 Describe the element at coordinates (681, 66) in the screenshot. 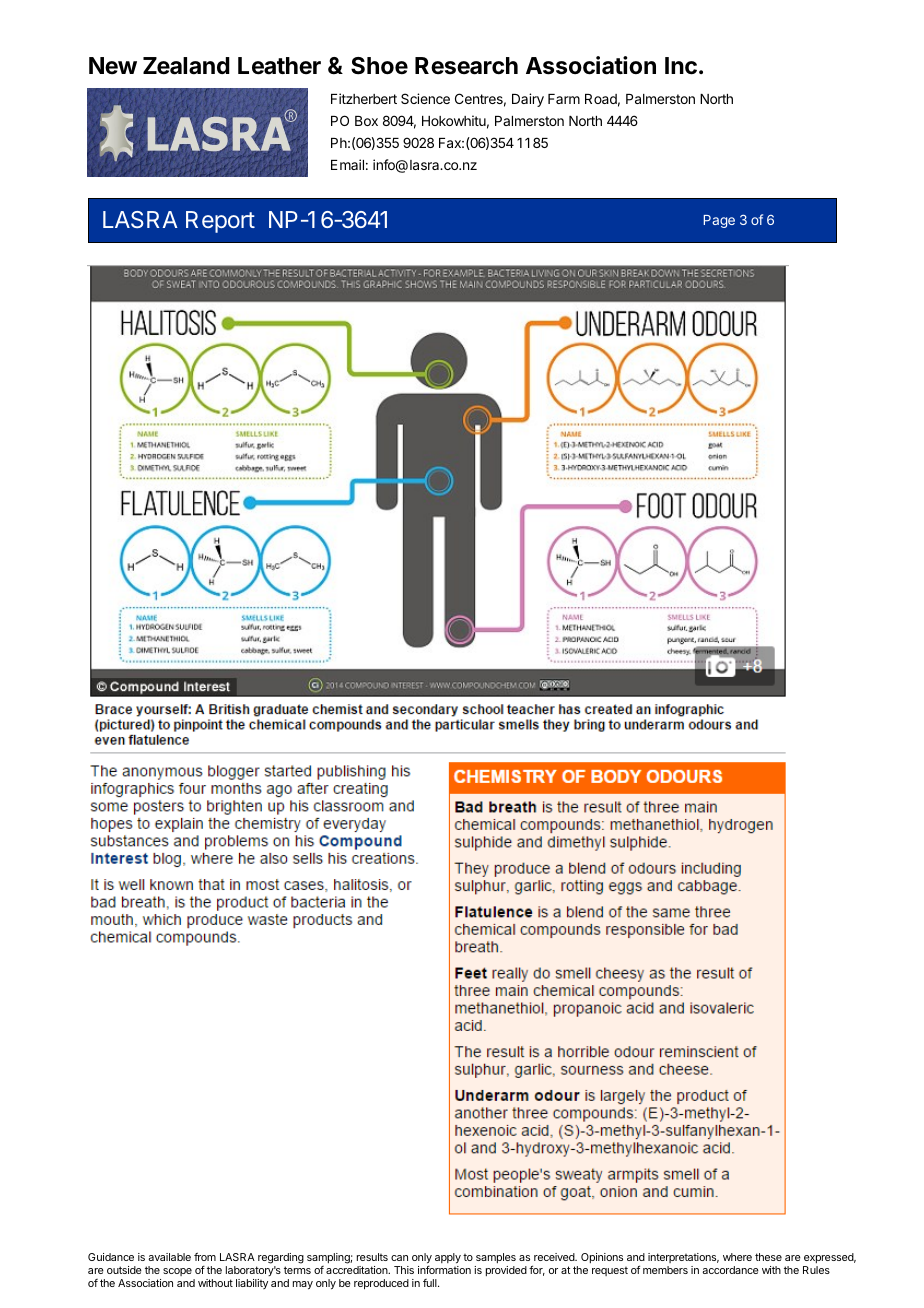

I see `Inc` at that location.
